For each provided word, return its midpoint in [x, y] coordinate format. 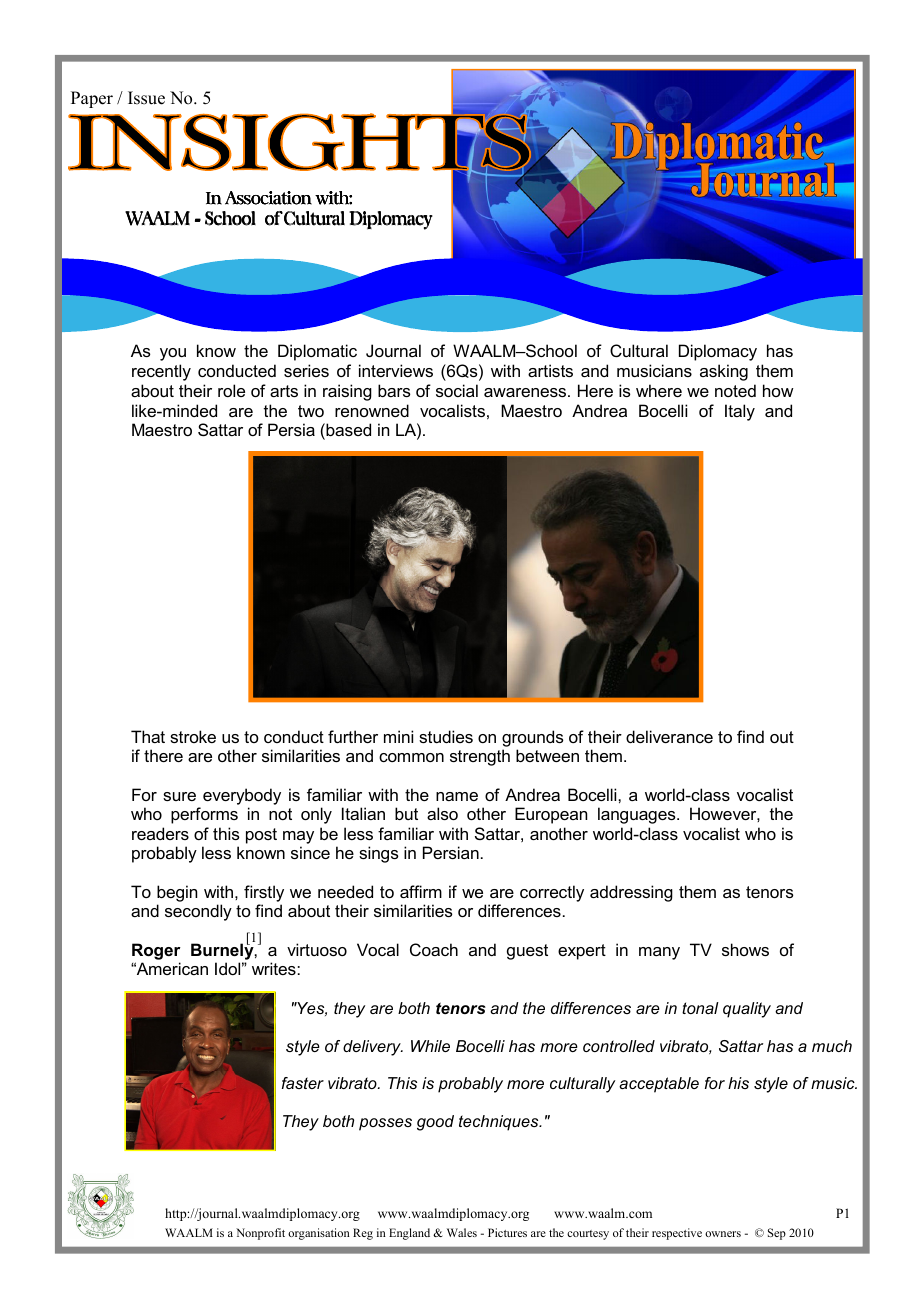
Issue [146, 98]
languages [638, 815]
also [442, 813]
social [457, 390]
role [231, 390]
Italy [740, 412]
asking [724, 372]
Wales [462, 1232]
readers [160, 833]
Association [268, 198]
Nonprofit [260, 1234]
